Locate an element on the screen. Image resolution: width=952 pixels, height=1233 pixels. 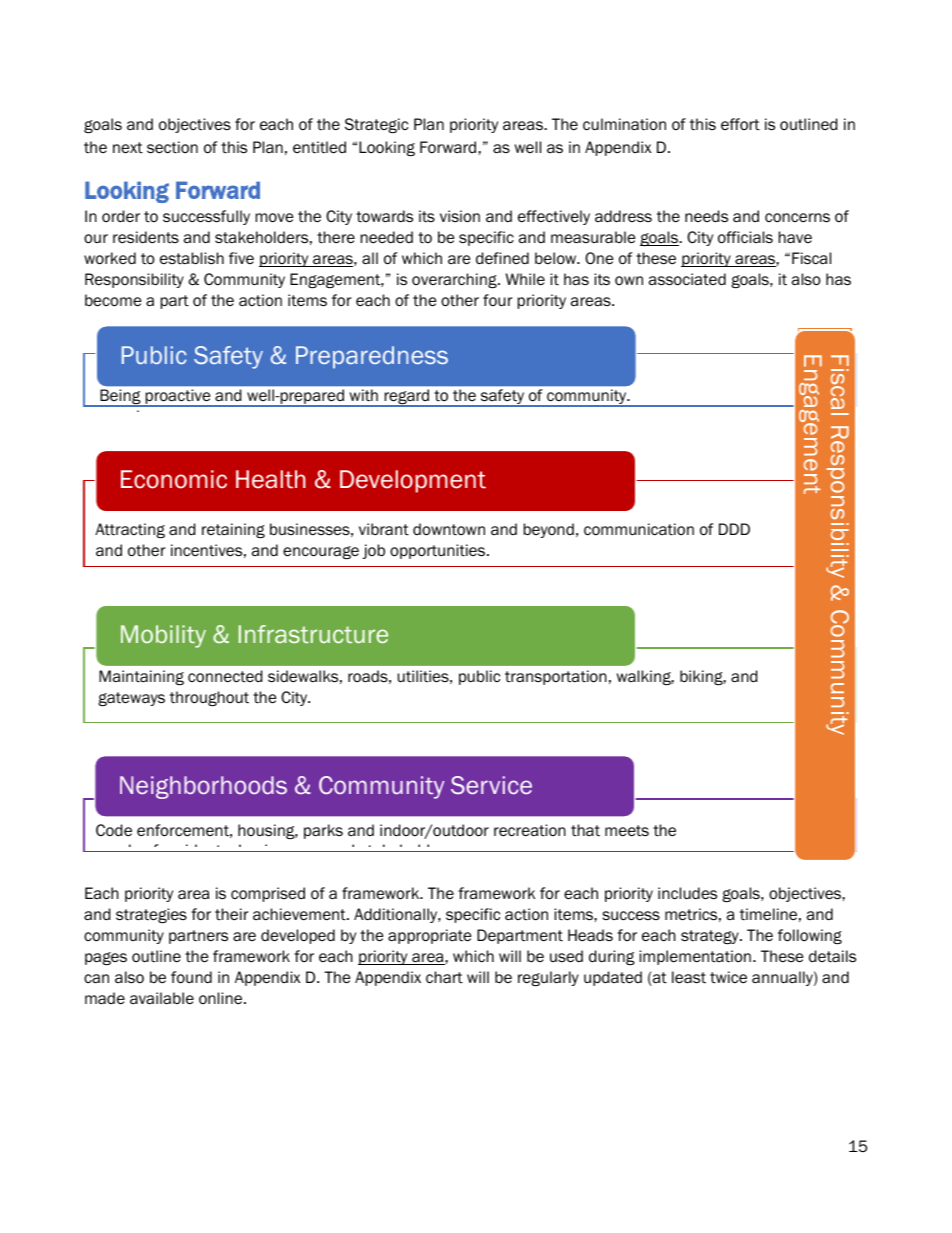
retaining is located at coordinates (233, 530).
